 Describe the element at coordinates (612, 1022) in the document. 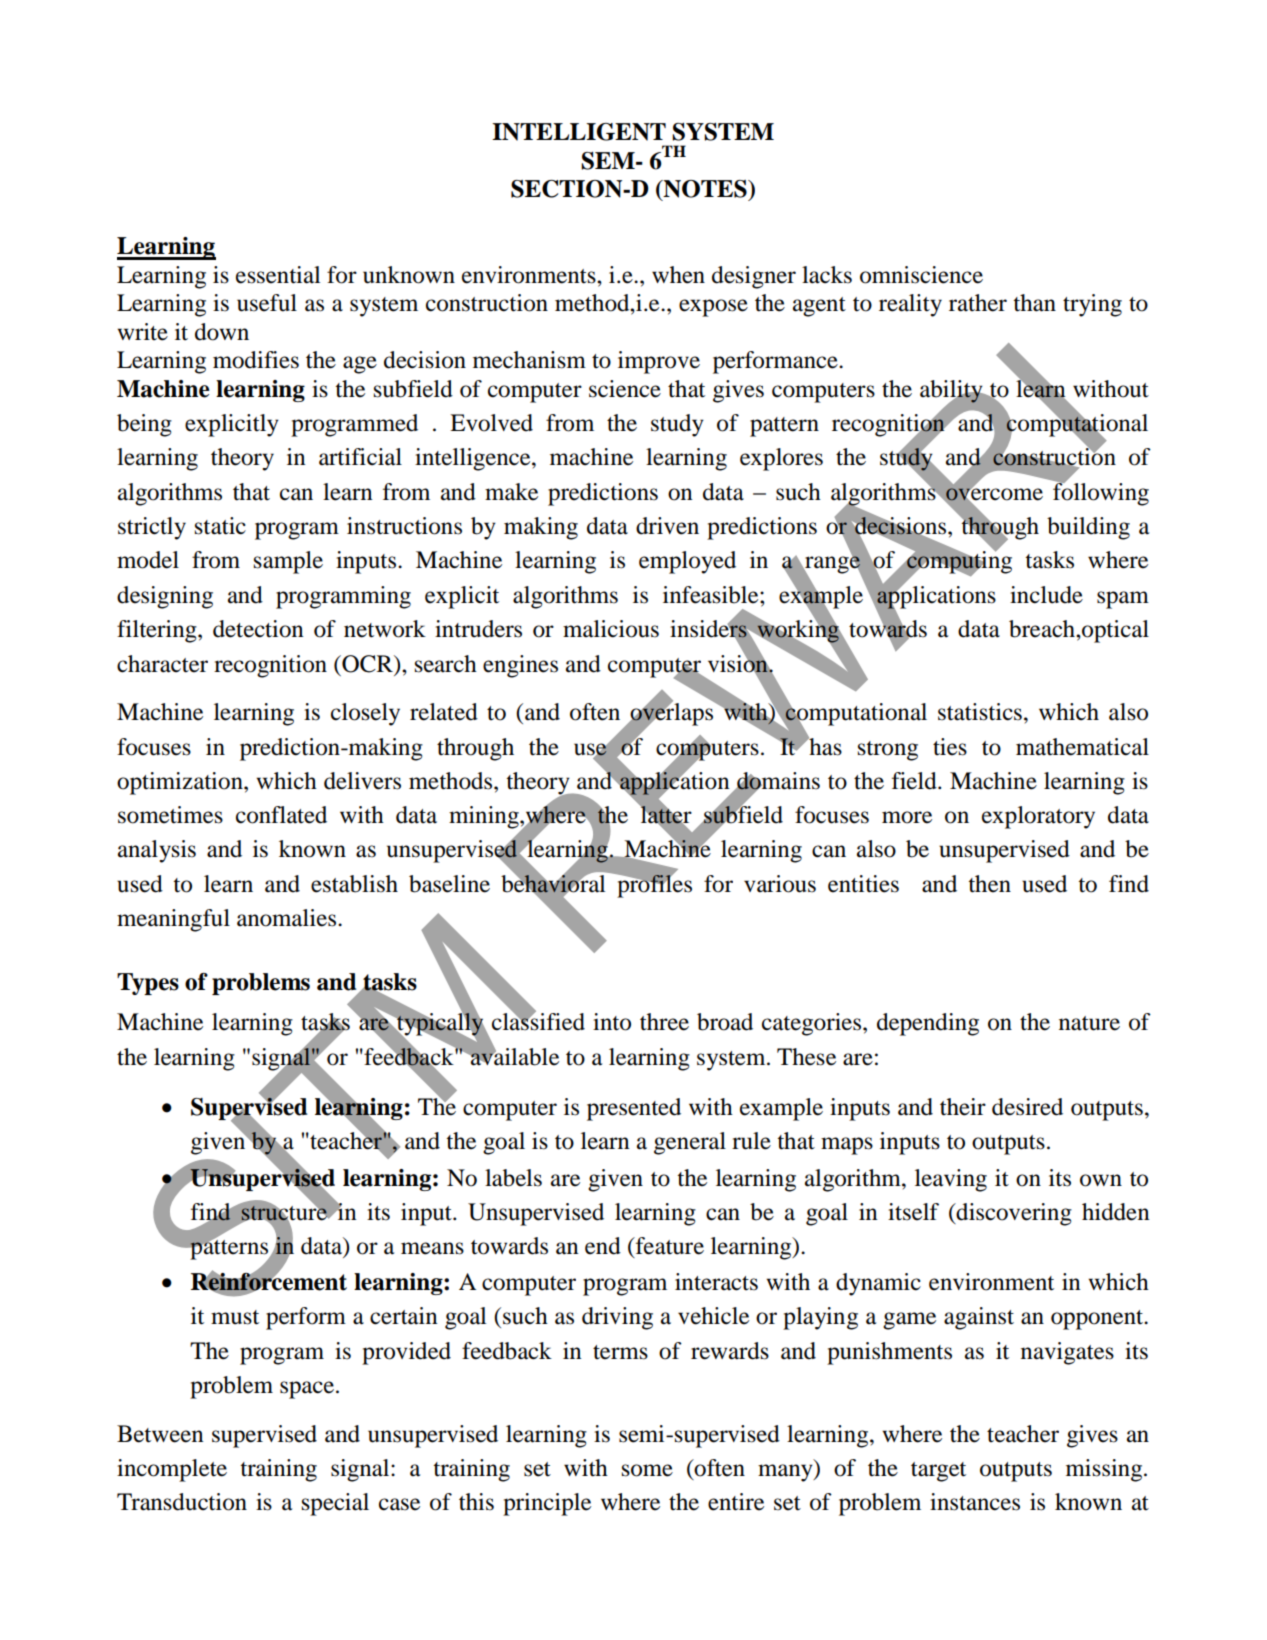

I see `into` at that location.
